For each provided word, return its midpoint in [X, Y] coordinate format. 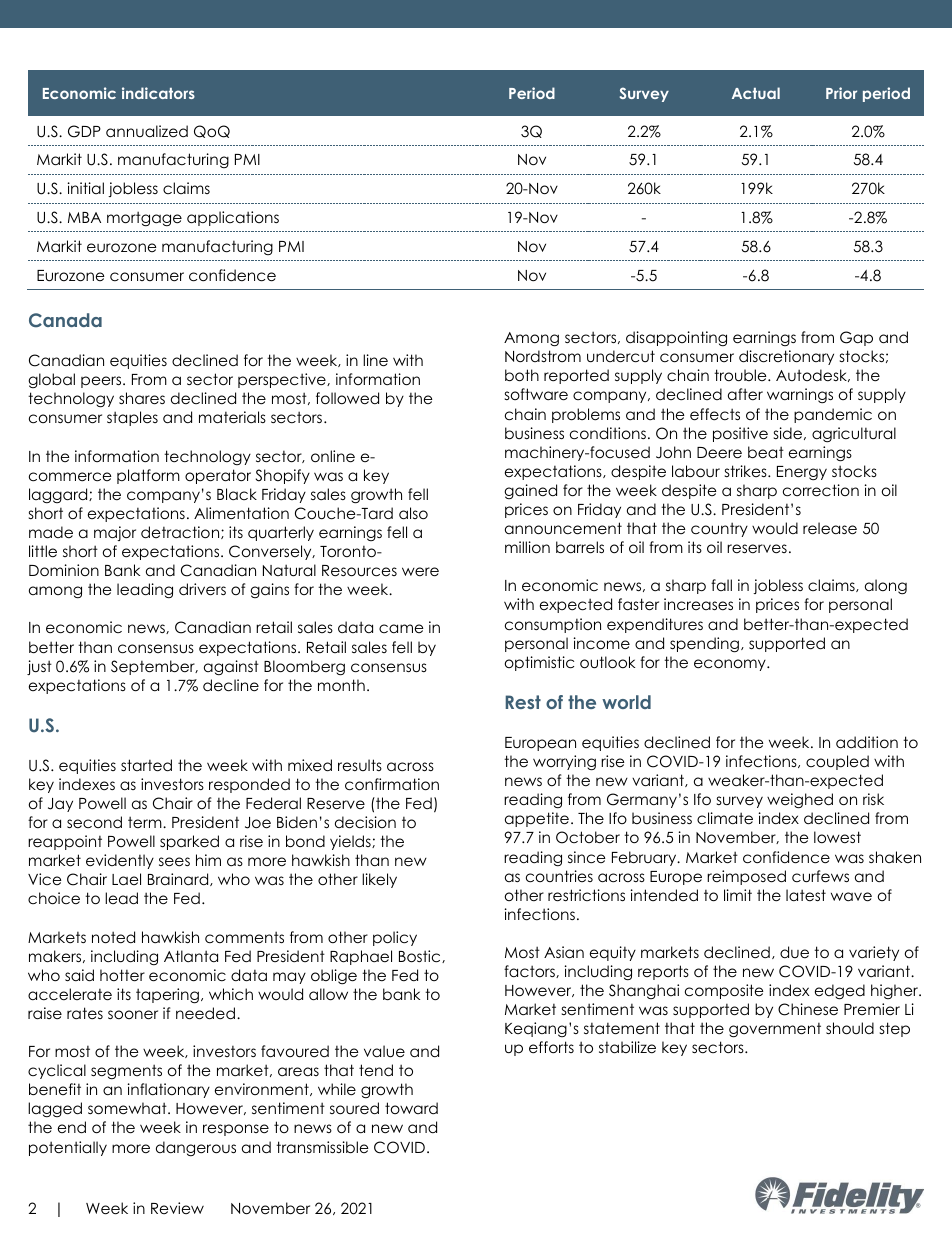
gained [530, 491]
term [146, 822]
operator [218, 476]
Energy [802, 473]
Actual [756, 93]
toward [411, 1108]
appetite [537, 819]
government [775, 1030]
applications [233, 218]
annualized [147, 131]
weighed [800, 801]
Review [177, 1208]
